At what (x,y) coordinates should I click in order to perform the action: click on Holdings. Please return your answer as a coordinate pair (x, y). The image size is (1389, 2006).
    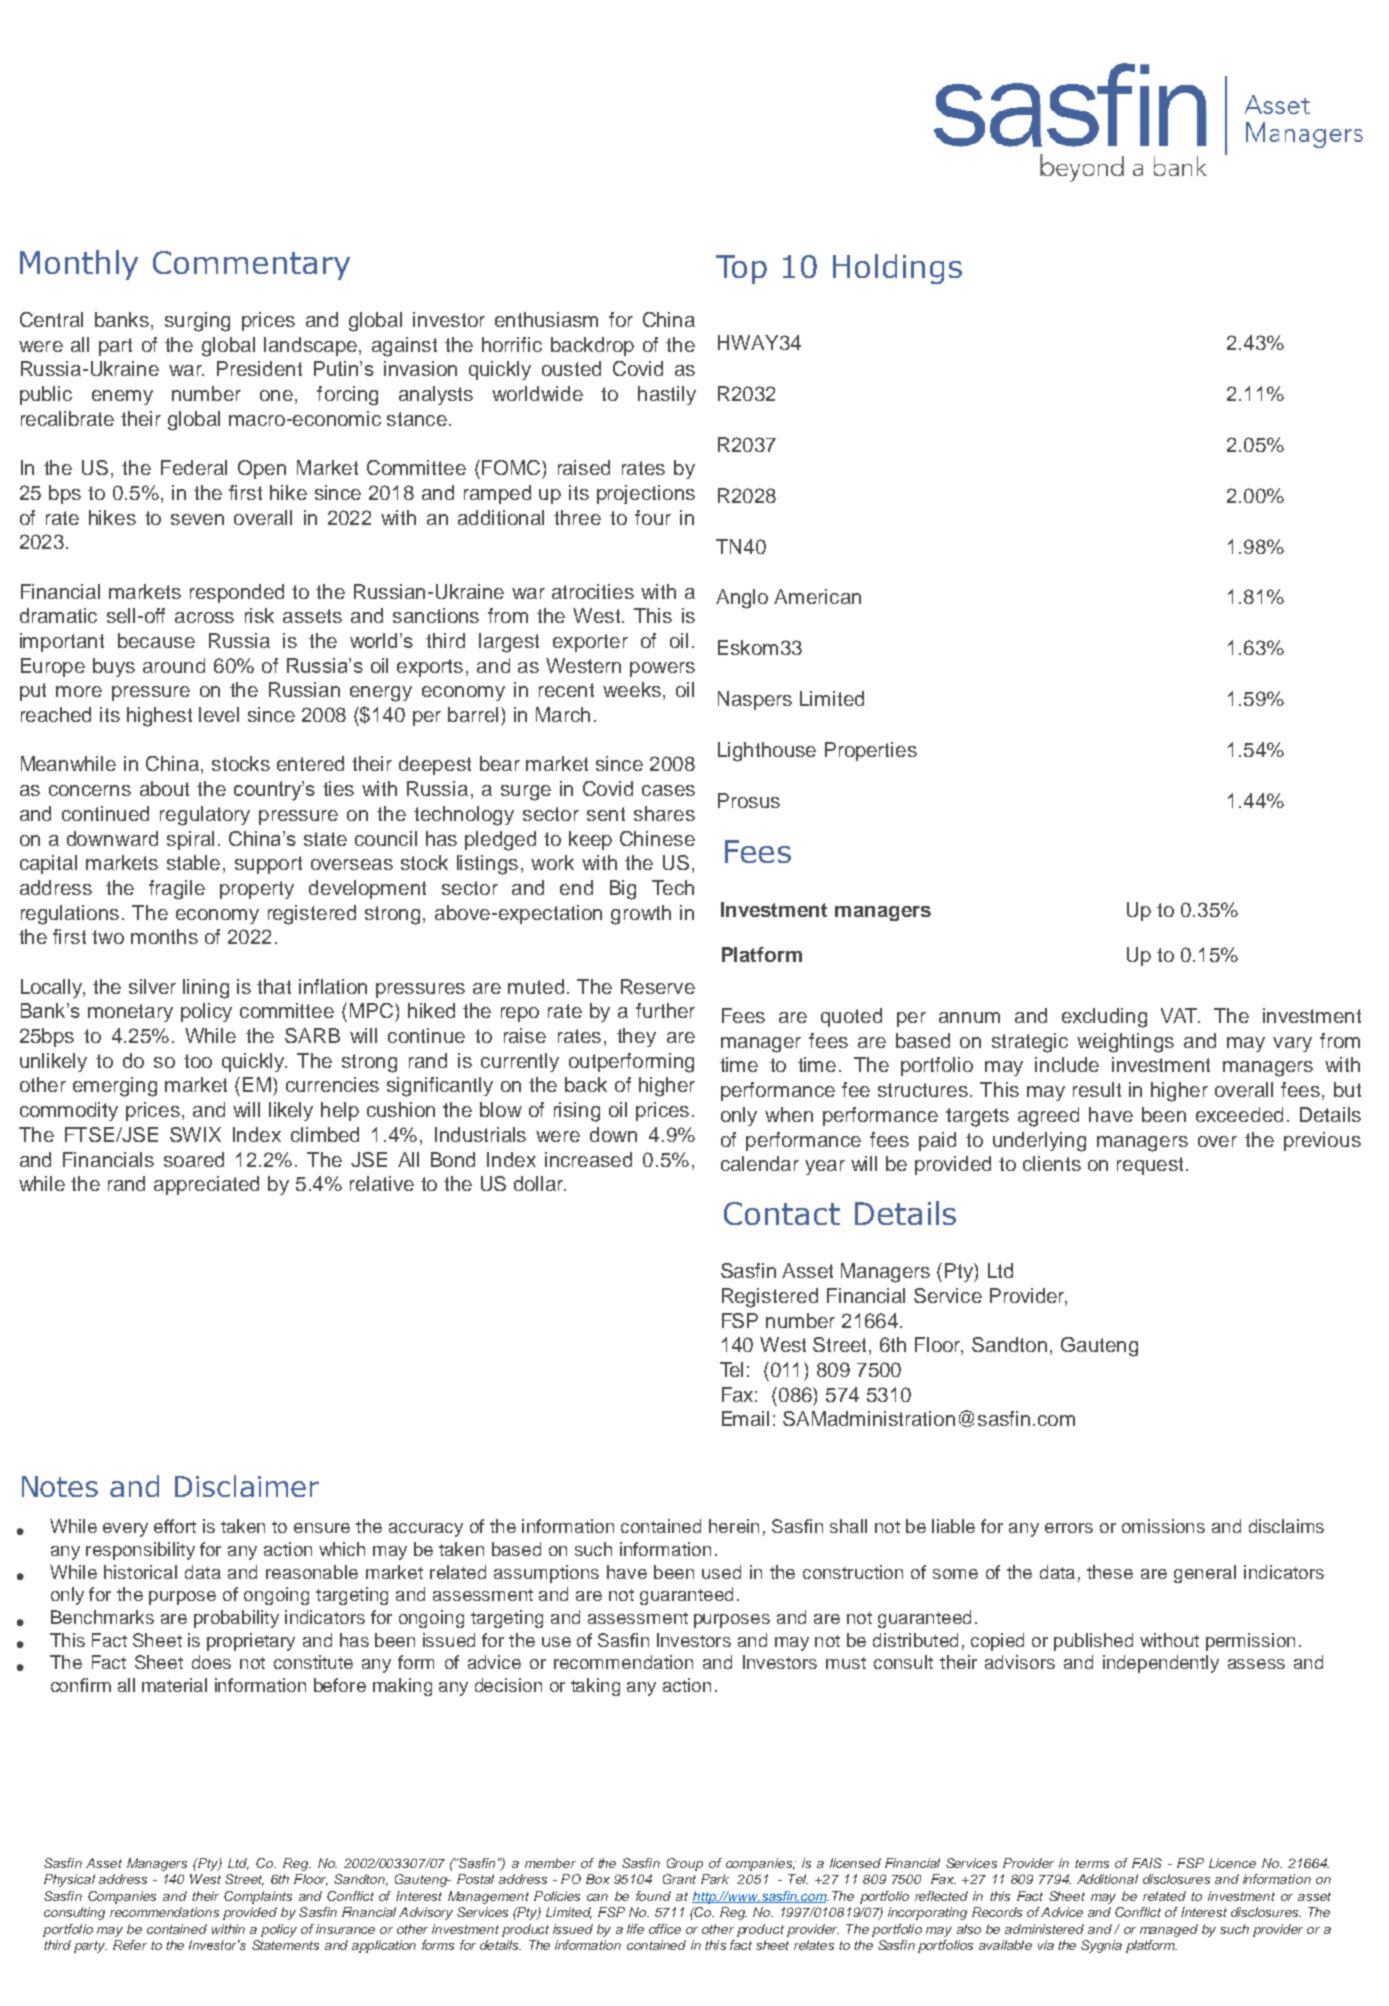
    Looking at the image, I should click on (897, 269).
